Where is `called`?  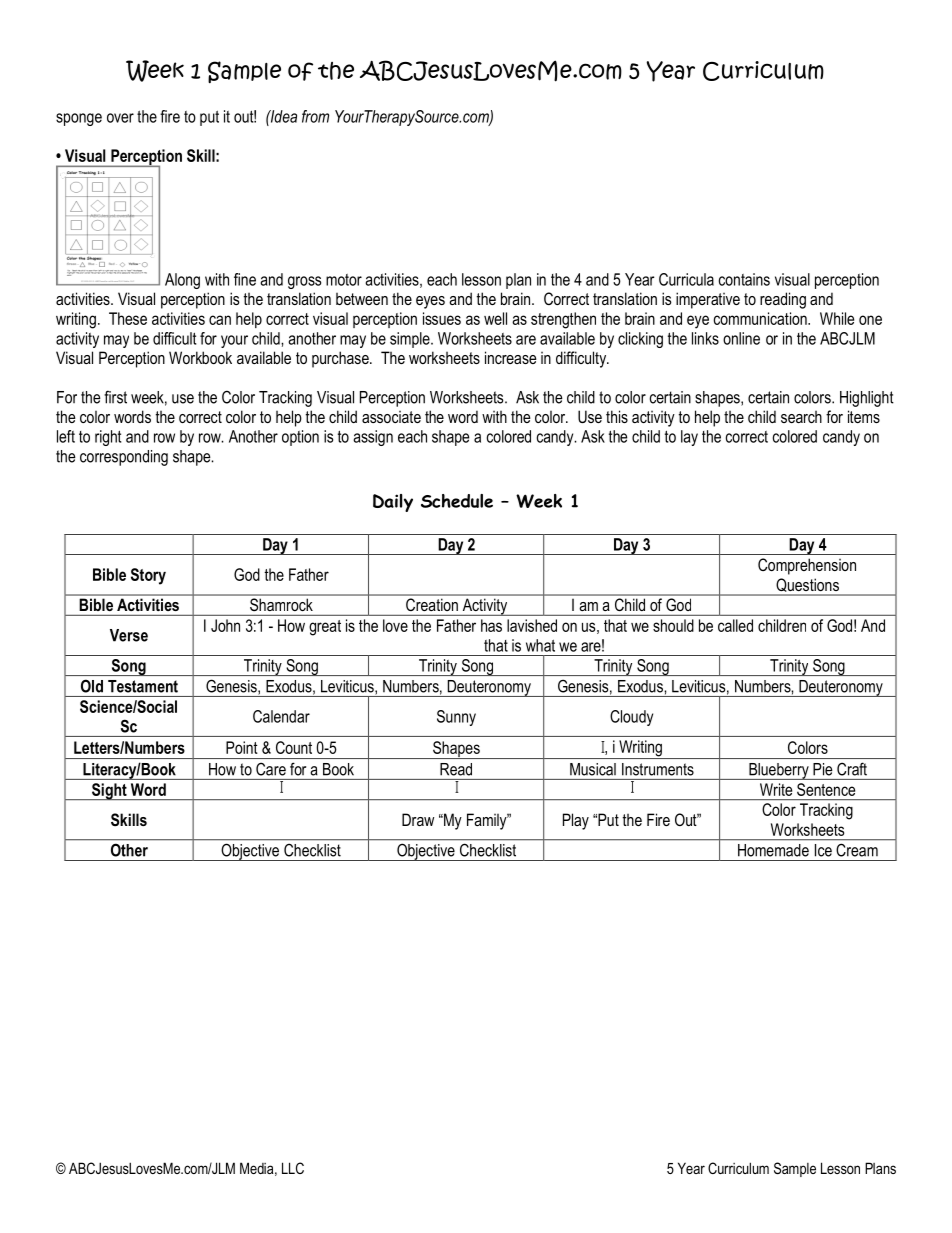 called is located at coordinates (735, 625).
